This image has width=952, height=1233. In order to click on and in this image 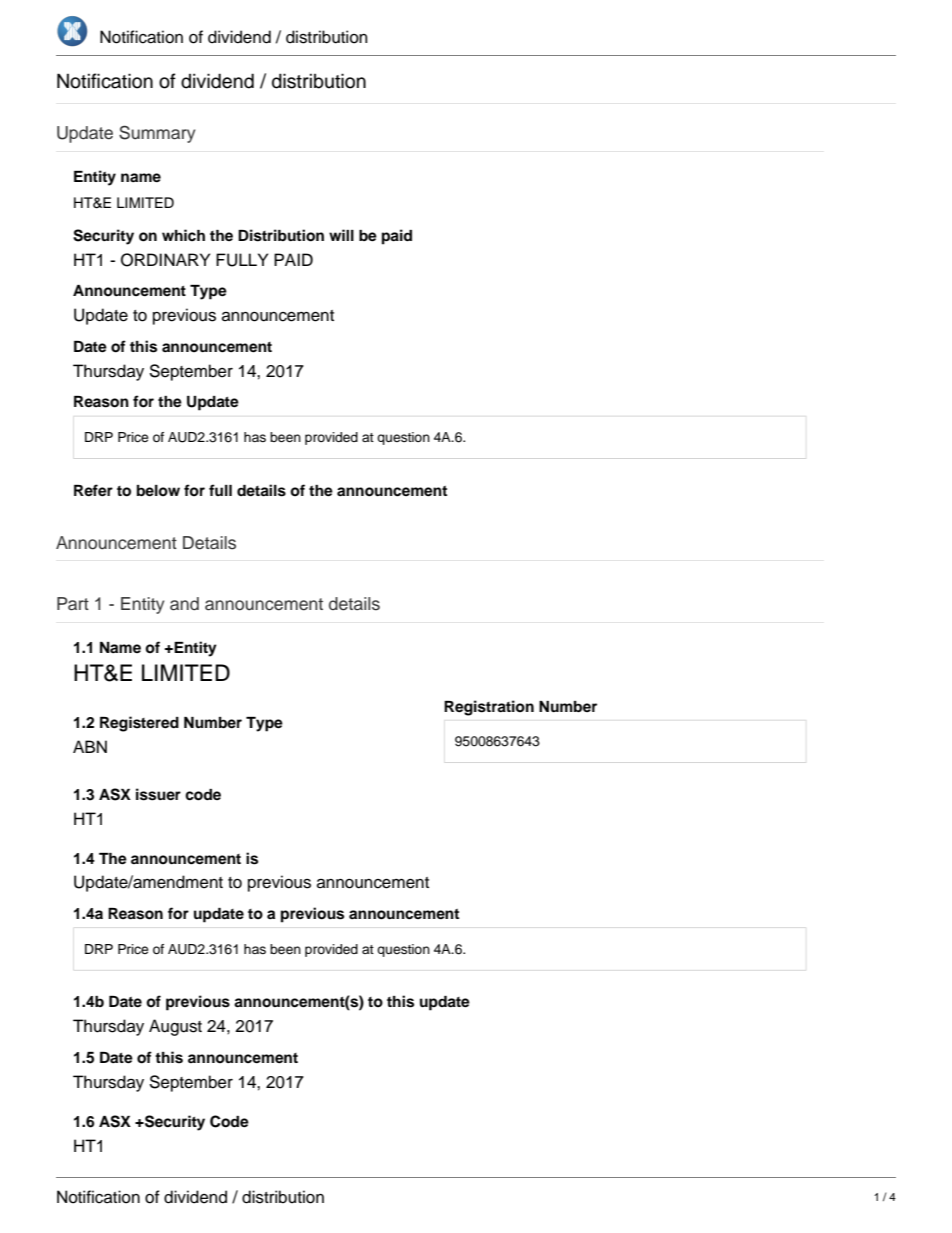, I will do `click(184, 604)`.
